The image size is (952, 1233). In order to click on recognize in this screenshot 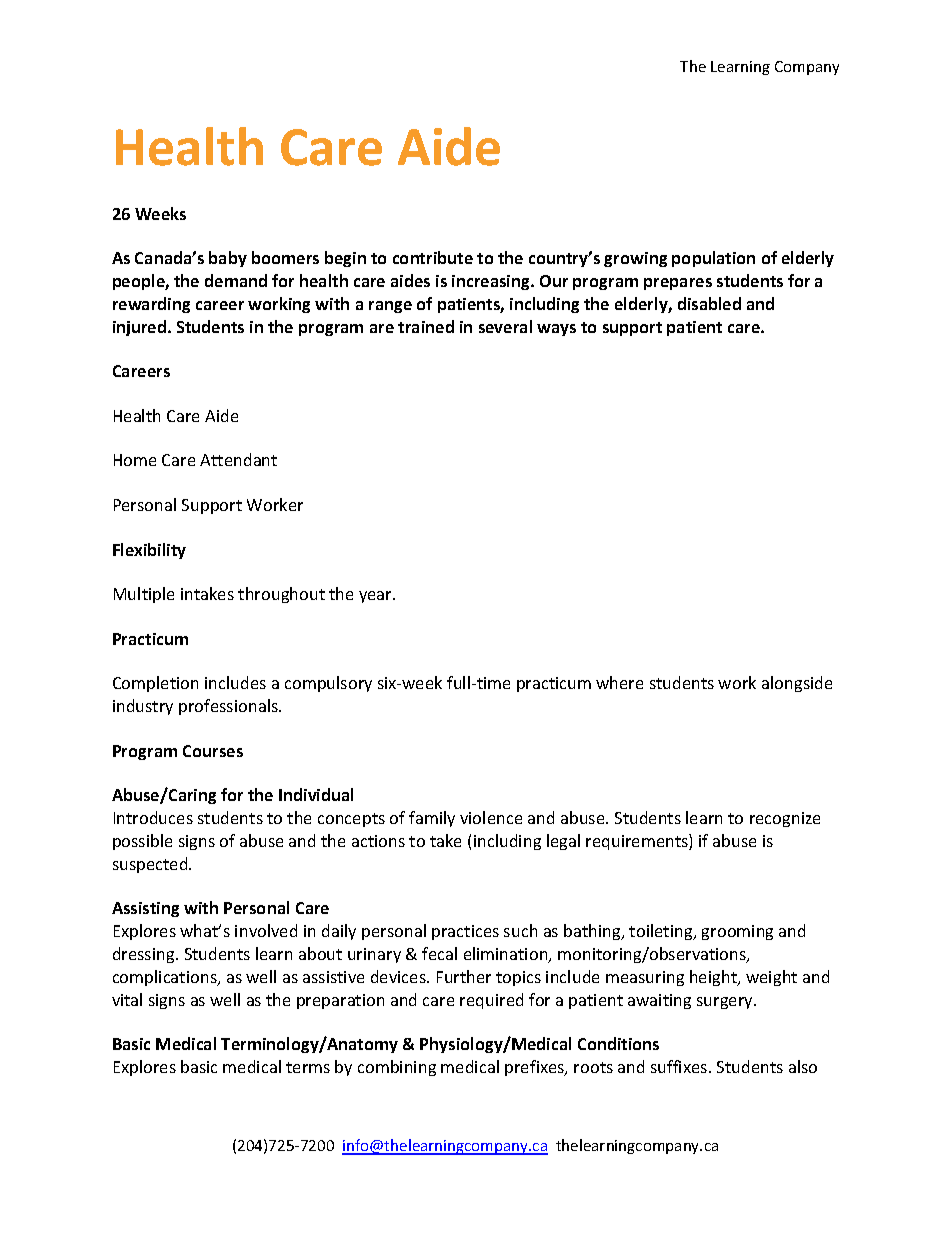, I will do `click(785, 819)`.
